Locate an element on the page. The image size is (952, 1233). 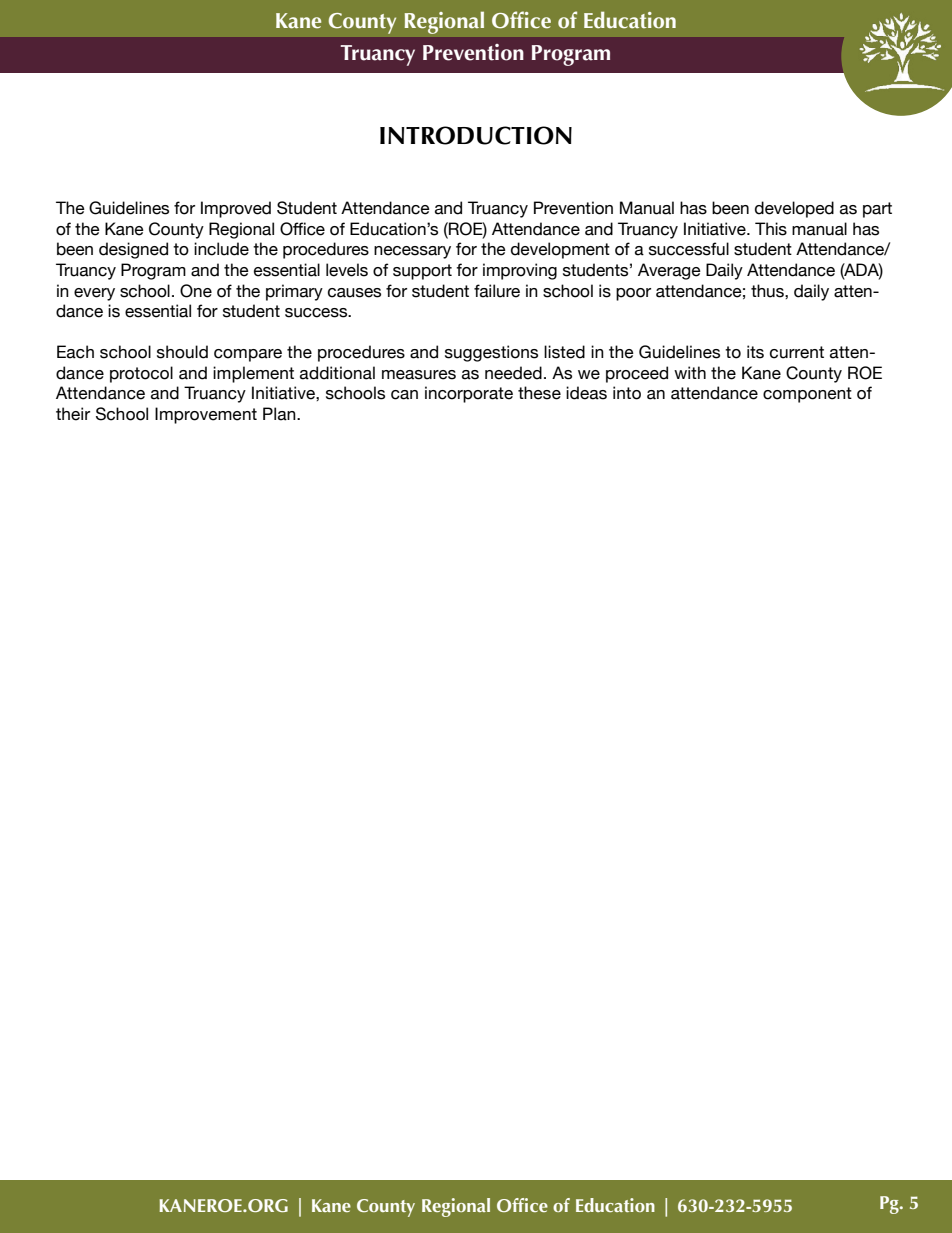
include is located at coordinates (221, 249).
